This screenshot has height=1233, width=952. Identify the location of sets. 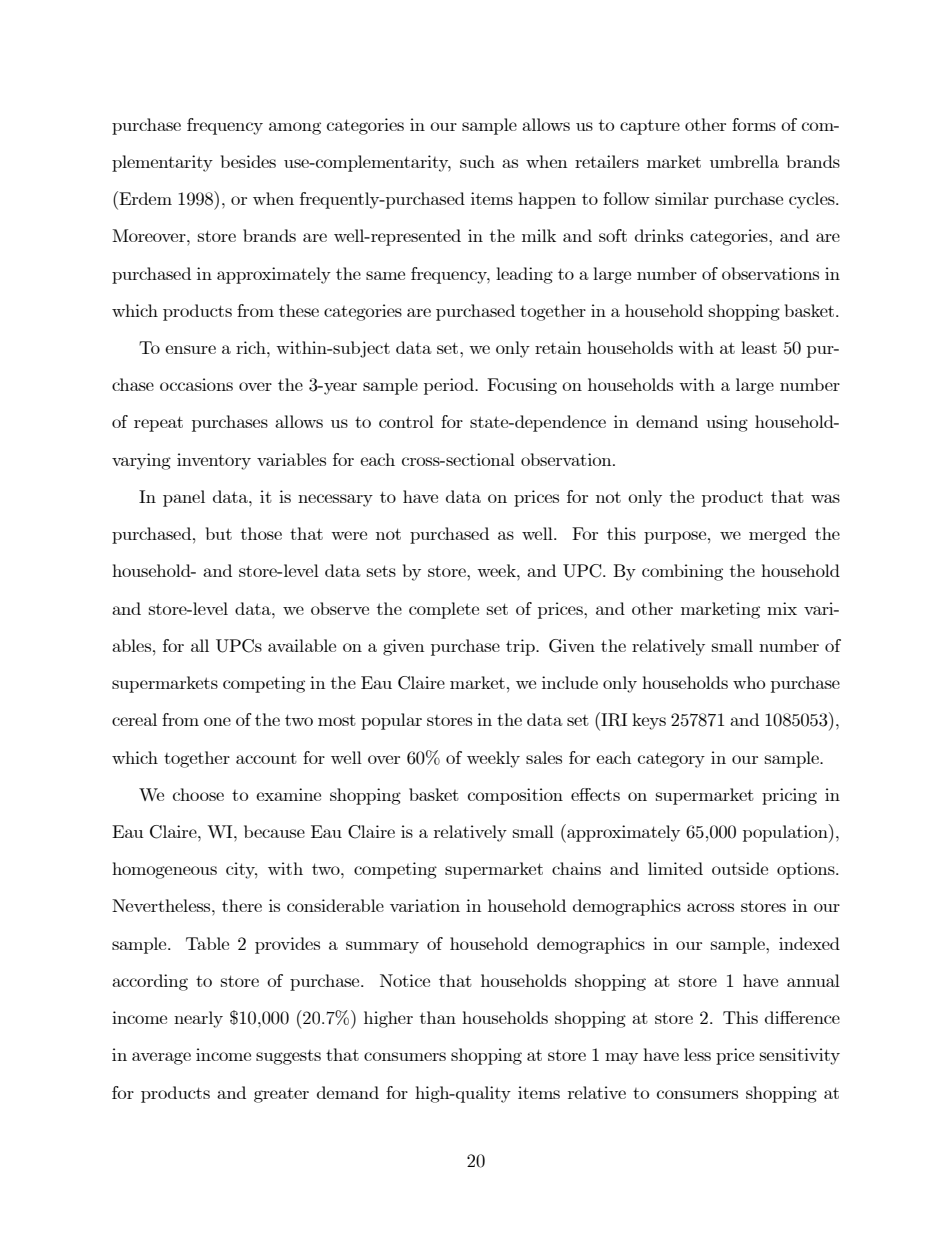
(381, 571).
